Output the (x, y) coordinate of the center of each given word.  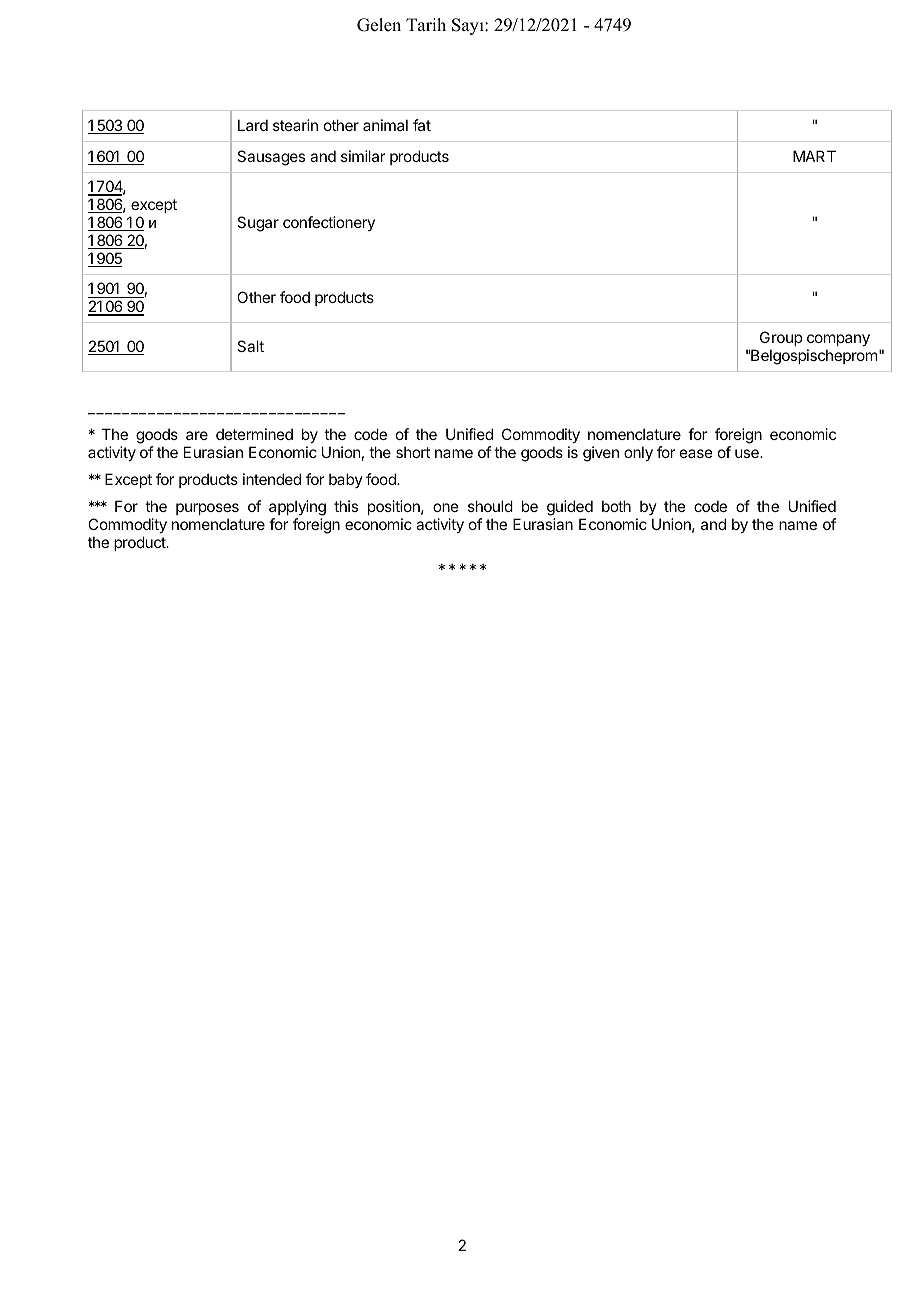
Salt (250, 346)
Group (781, 338)
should (490, 506)
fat (422, 125)
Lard (253, 125)
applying (297, 509)
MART (814, 156)
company (838, 340)
